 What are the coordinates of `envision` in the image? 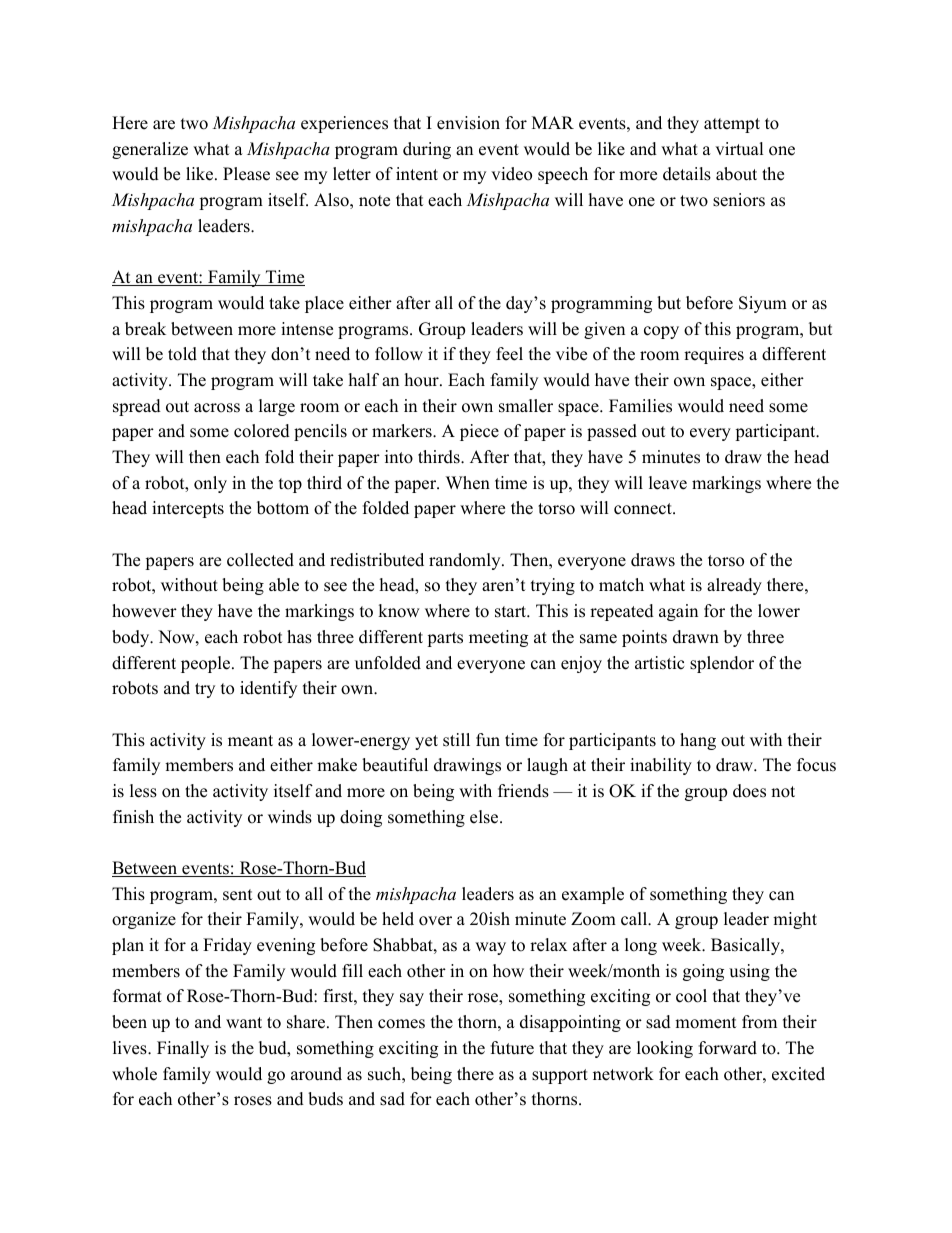 It's located at (468, 123).
